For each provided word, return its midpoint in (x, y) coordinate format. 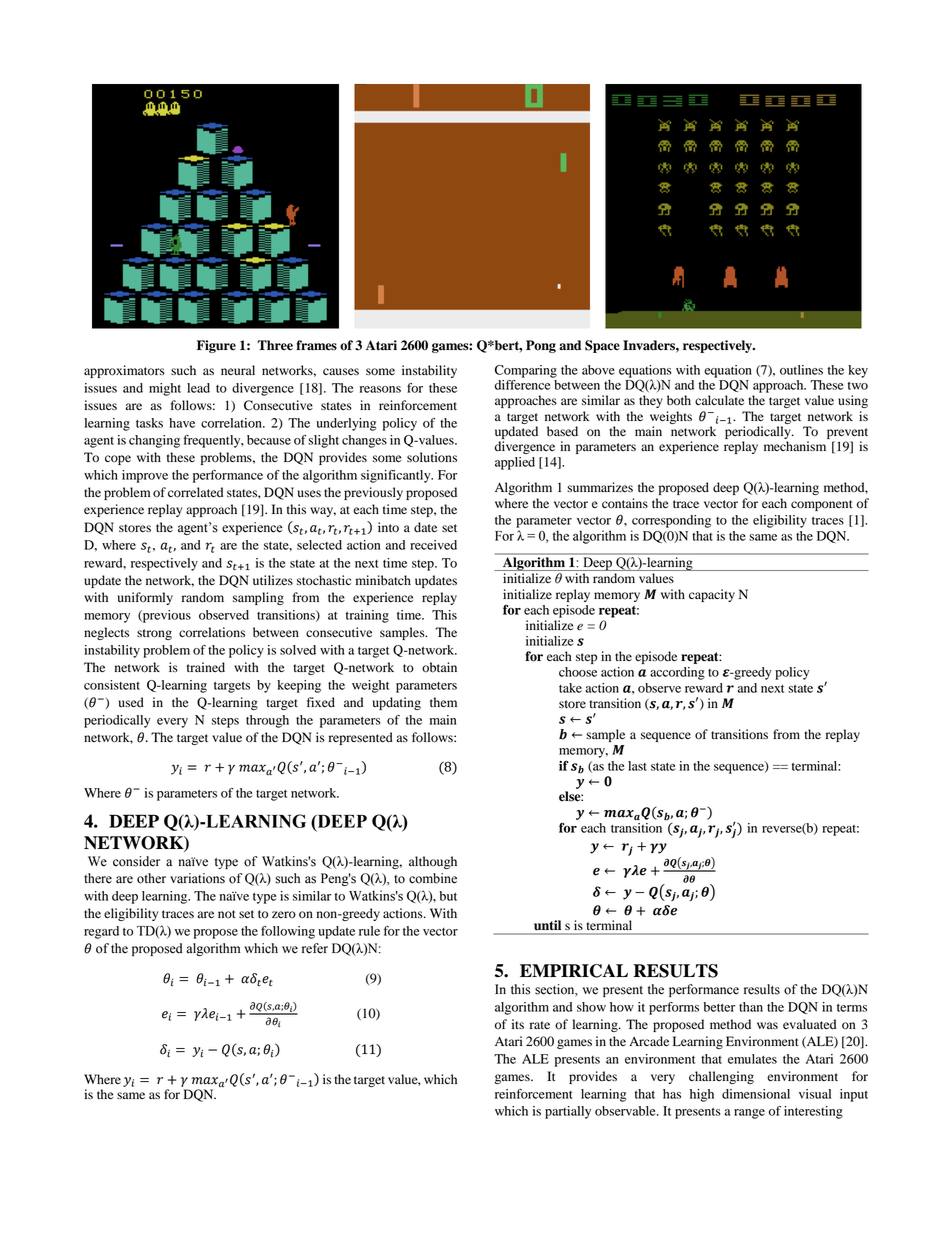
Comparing (526, 371)
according (677, 673)
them (443, 702)
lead (198, 388)
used (131, 702)
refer (315, 948)
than (751, 1007)
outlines (801, 370)
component (822, 505)
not (227, 914)
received (433, 545)
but (448, 896)
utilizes (273, 580)
